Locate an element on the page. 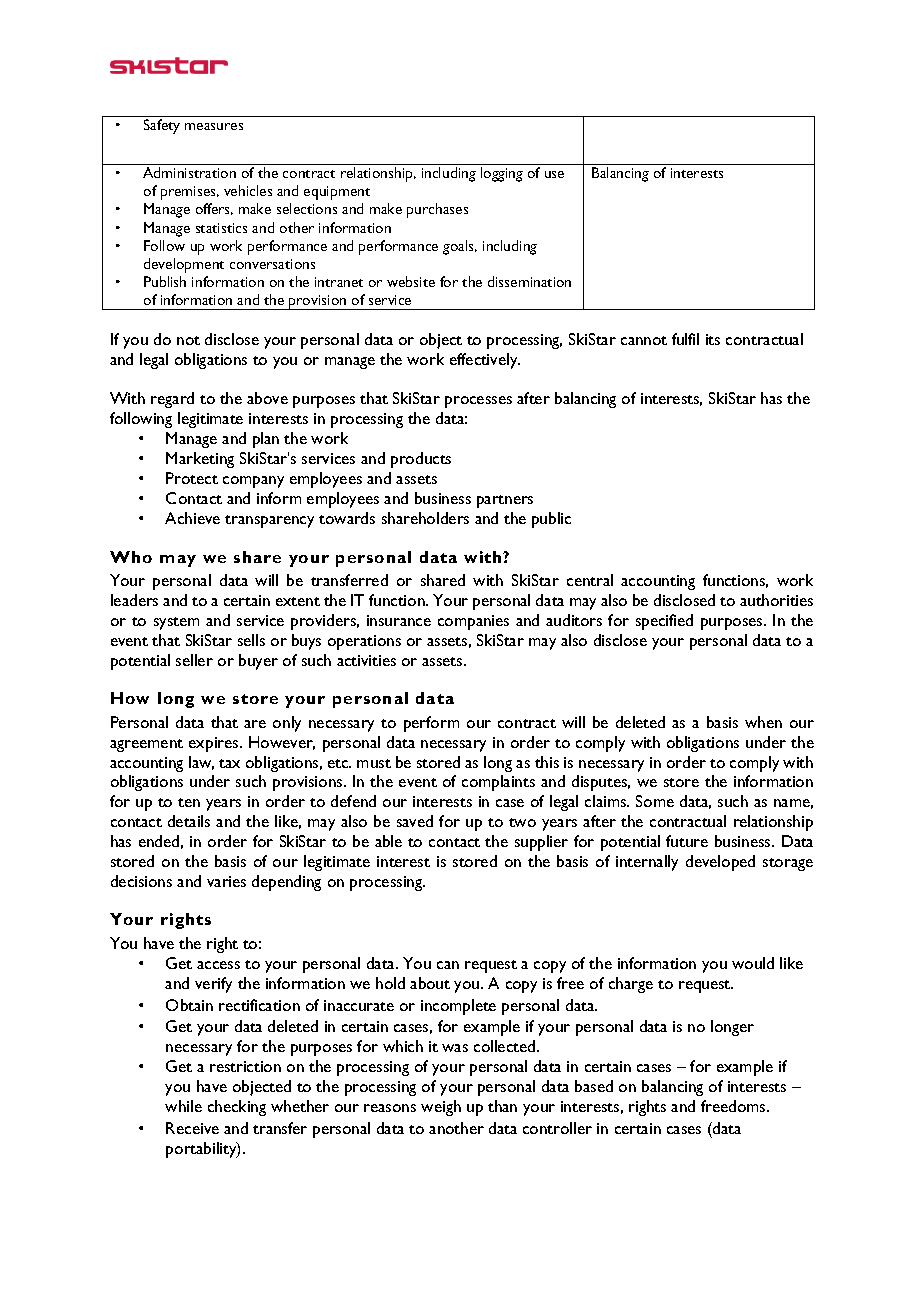  while is located at coordinates (183, 1106).
